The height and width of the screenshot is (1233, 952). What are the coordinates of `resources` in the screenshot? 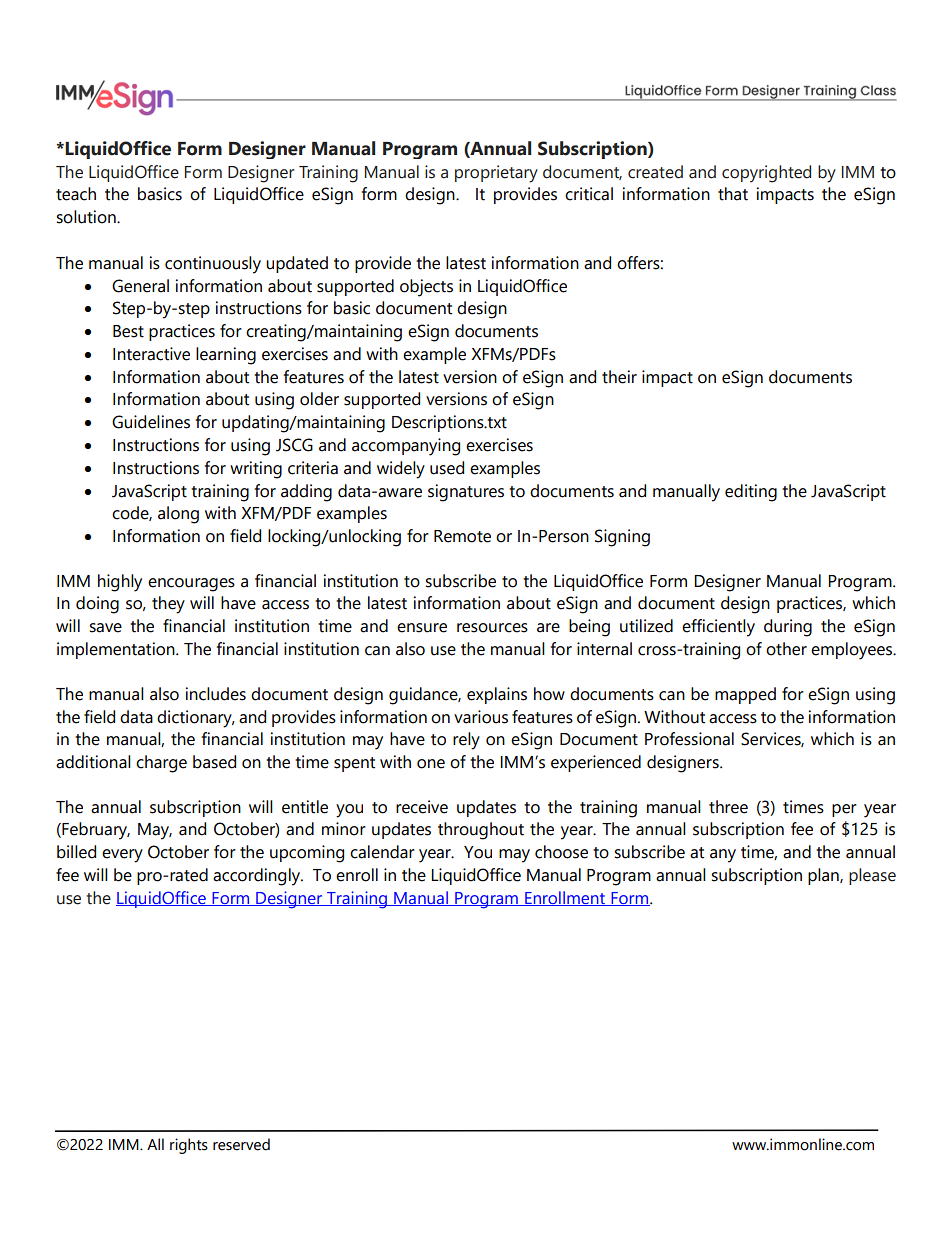 It's located at (492, 628).
